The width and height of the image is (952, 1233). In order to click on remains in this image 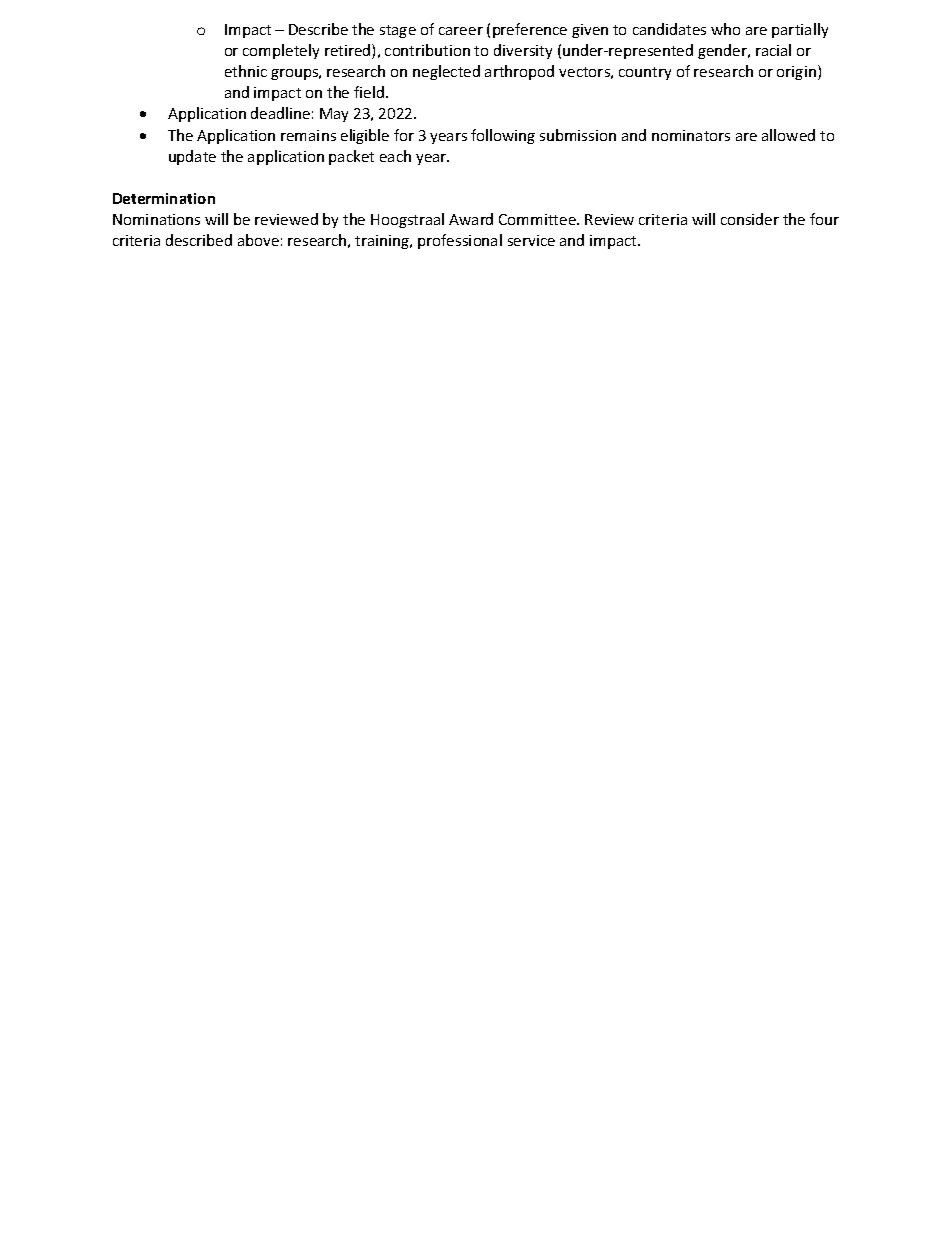, I will do `click(308, 135)`.
